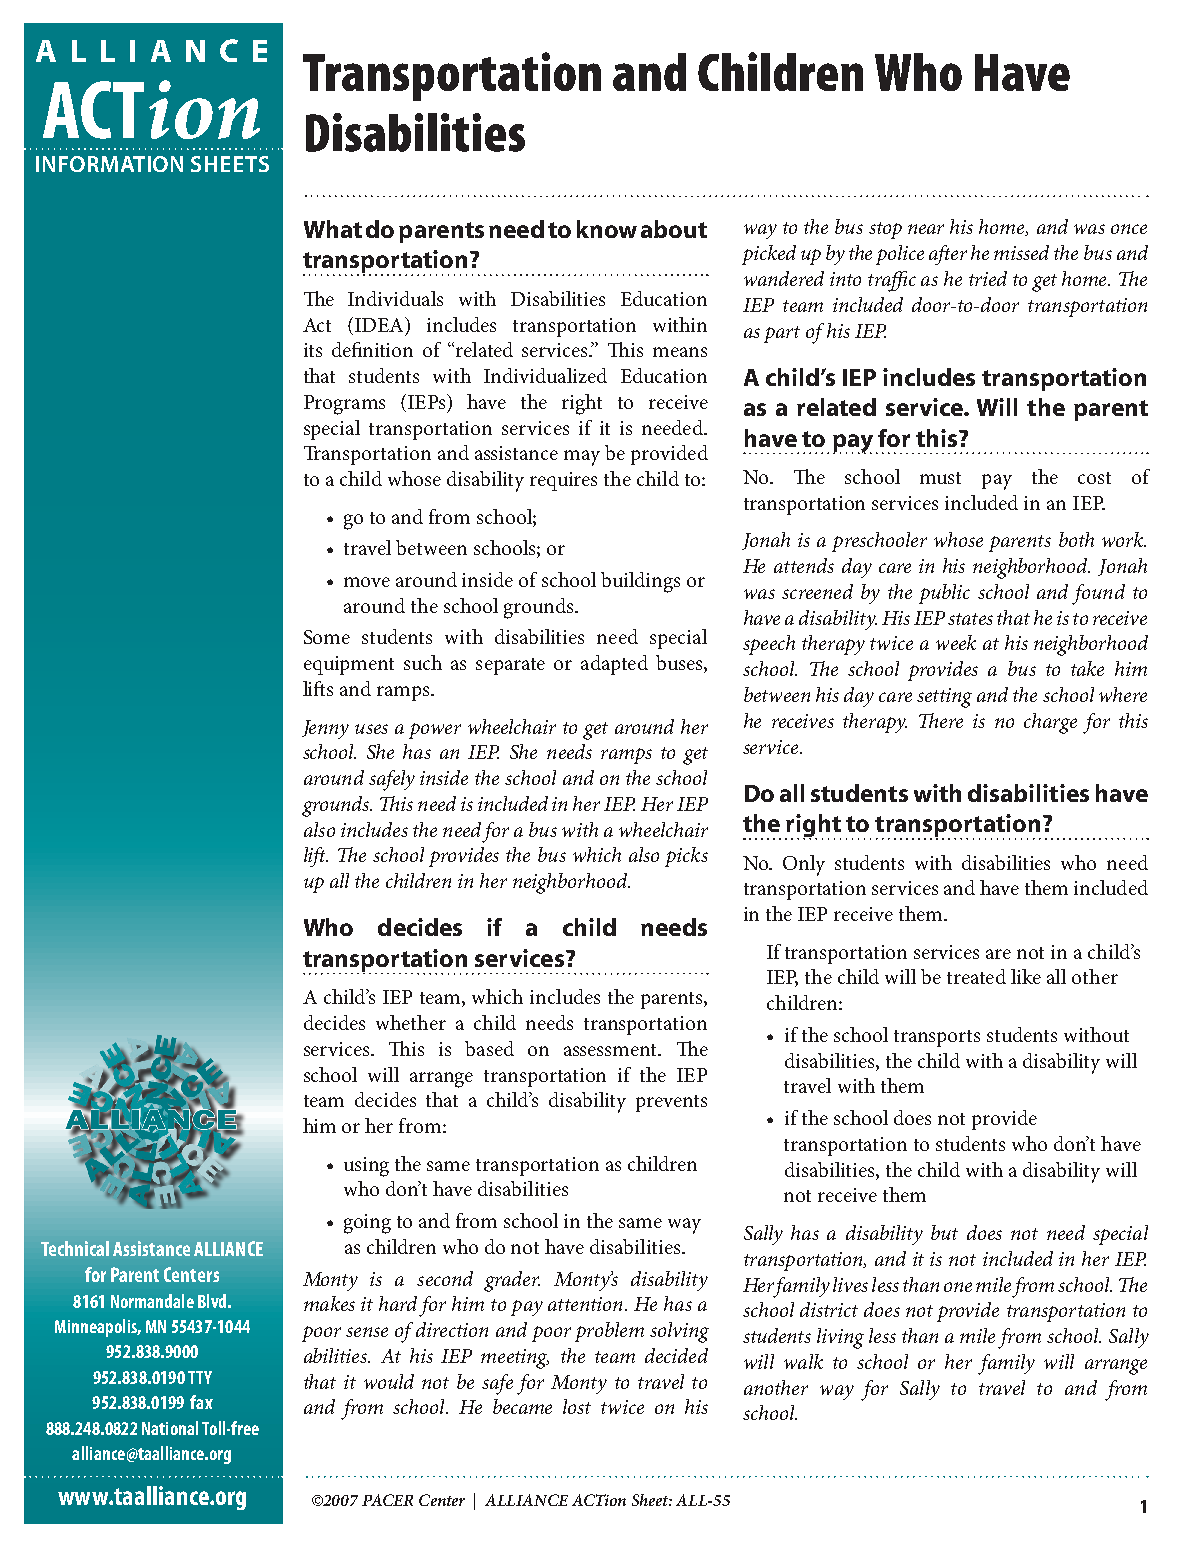 Image resolution: width=1195 pixels, height=1547 pixels. Describe the element at coordinates (367, 582) in the screenshot. I see `move` at that location.
